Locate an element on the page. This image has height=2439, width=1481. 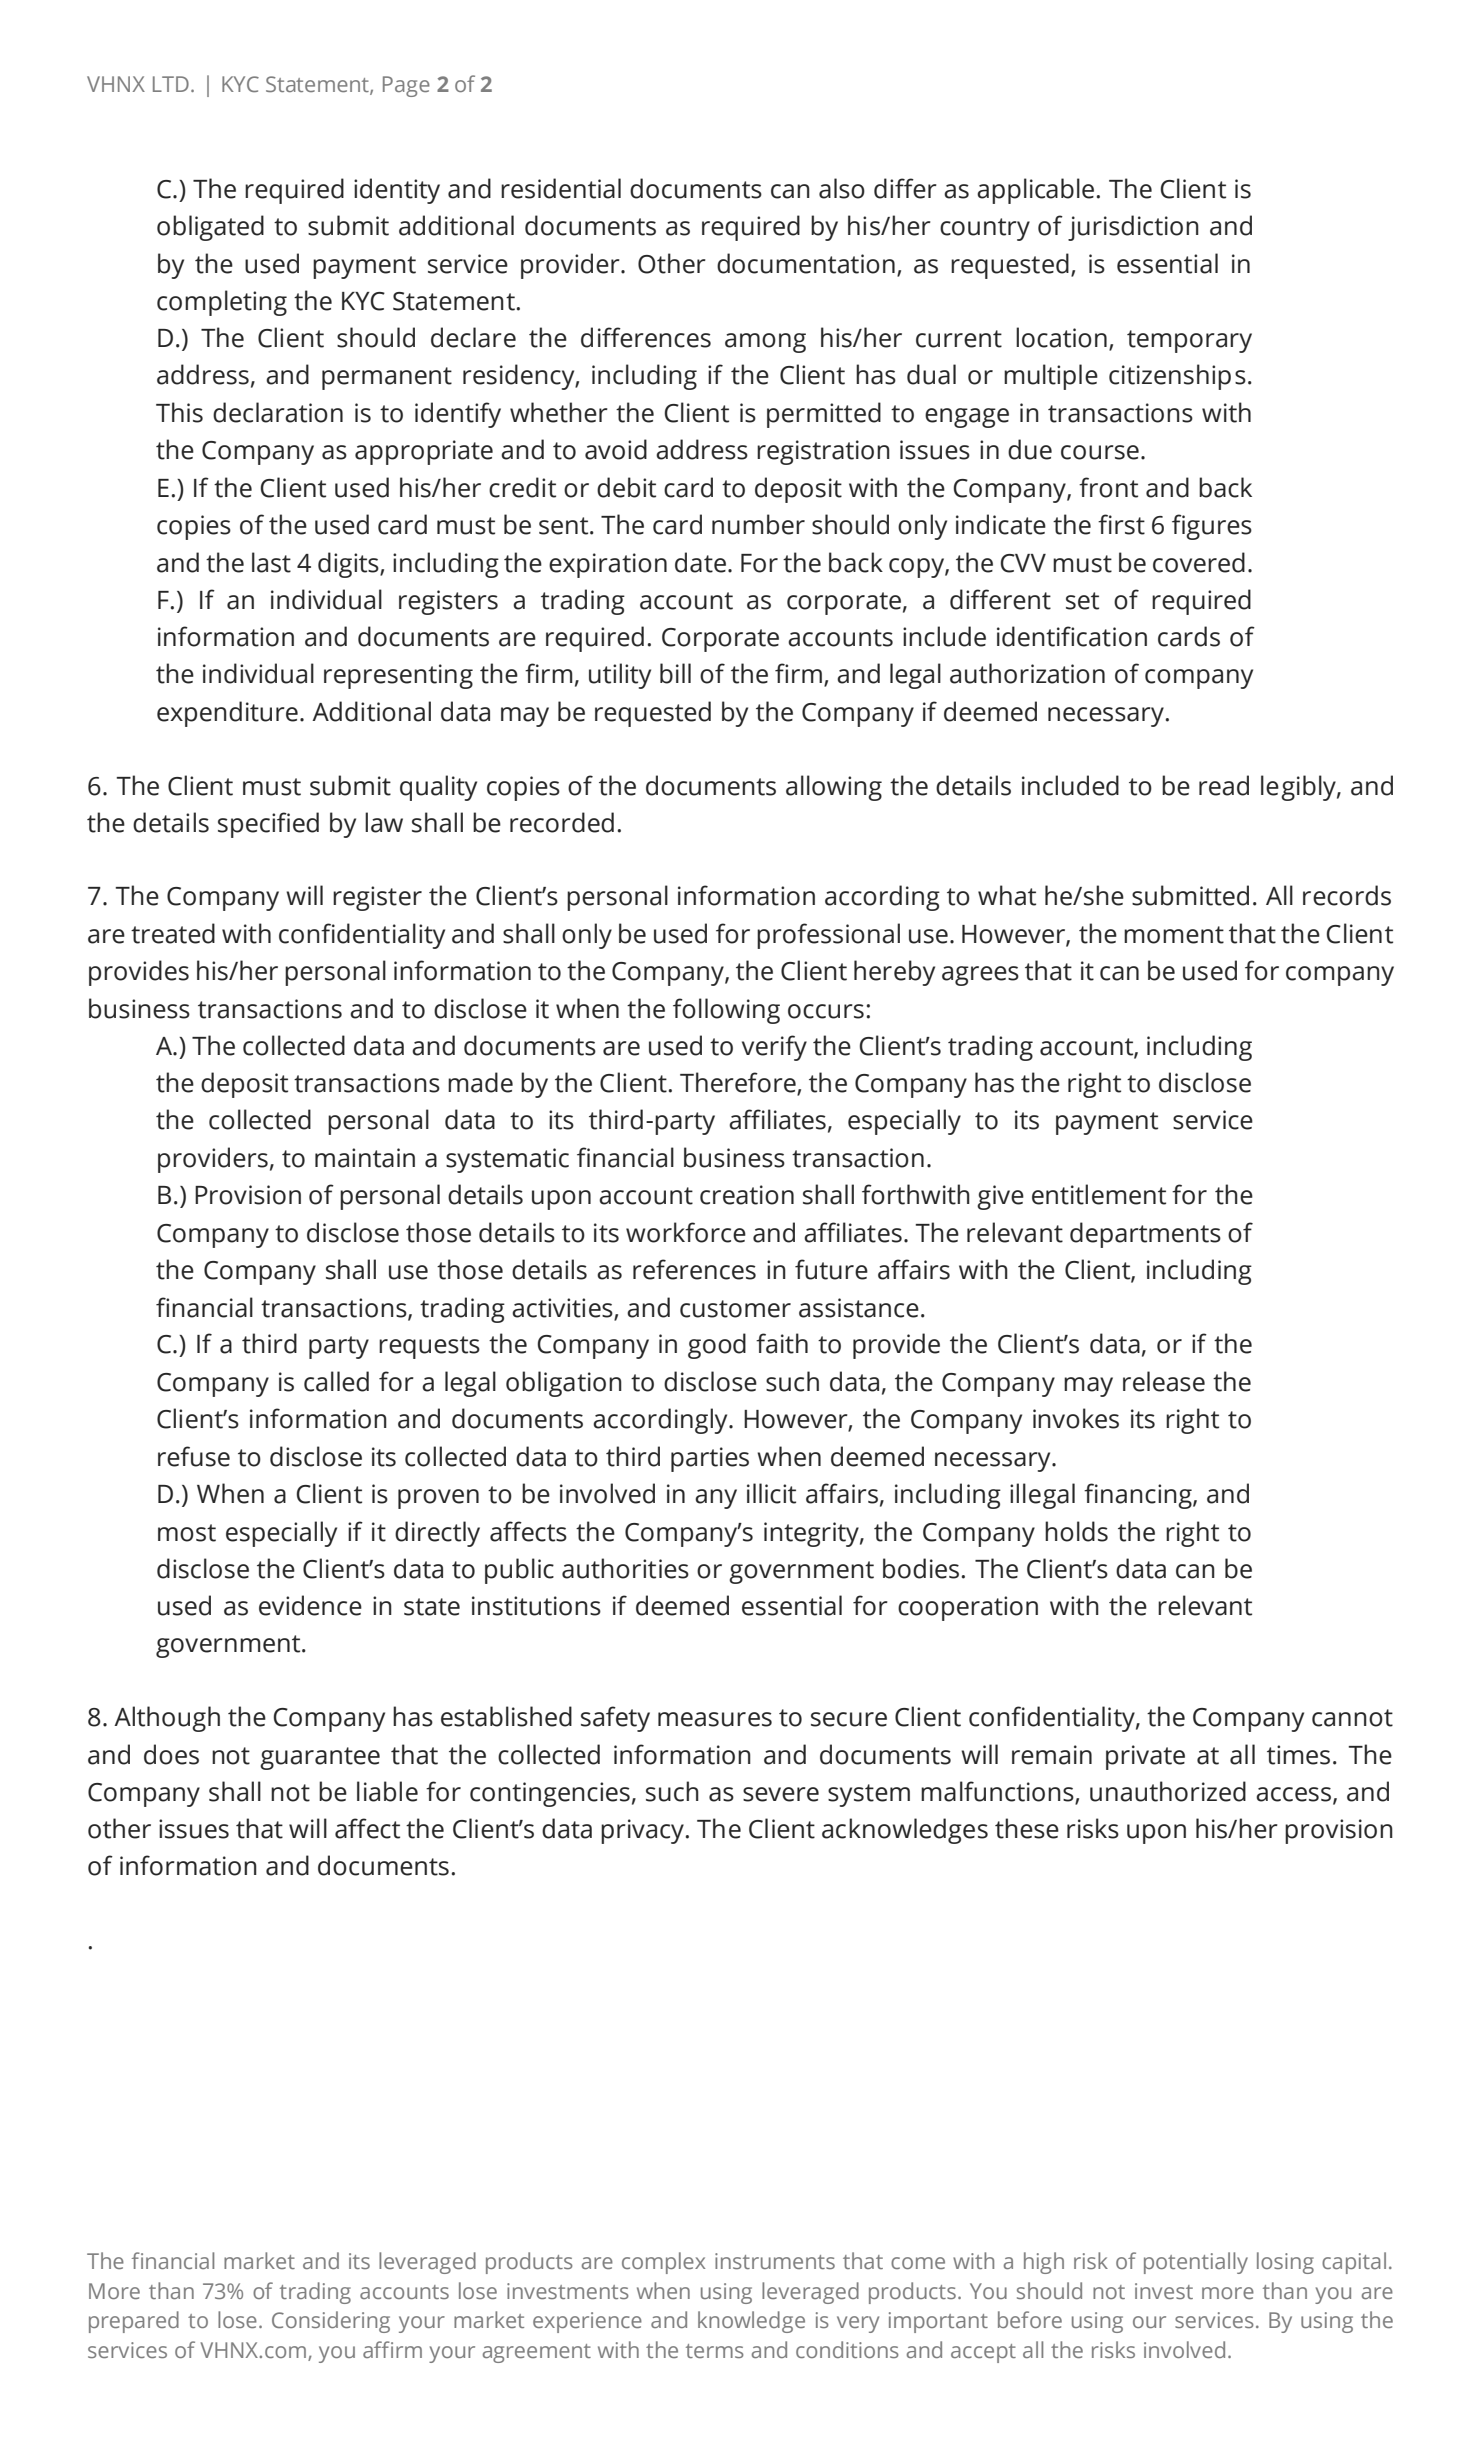
potentially is located at coordinates (1196, 2263).
